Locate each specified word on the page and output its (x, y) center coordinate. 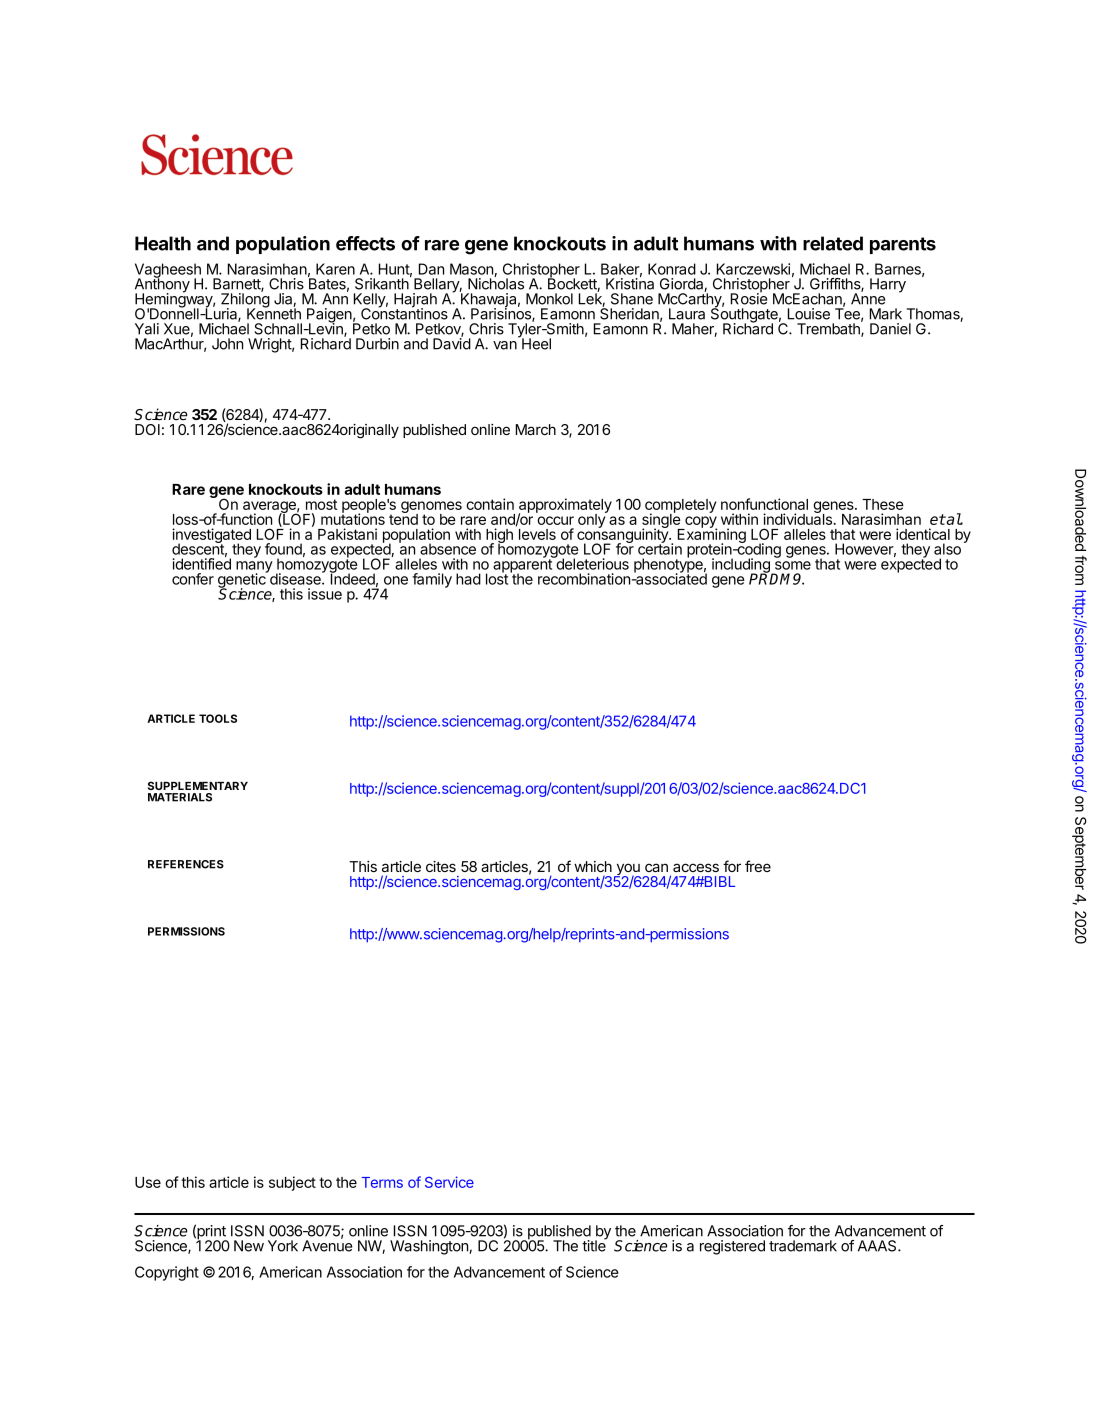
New (249, 1246)
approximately (565, 507)
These (883, 504)
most (321, 504)
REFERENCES (186, 864)
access (696, 867)
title (594, 1245)
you (627, 870)
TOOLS (218, 718)
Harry (888, 285)
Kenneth (274, 313)
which (593, 866)
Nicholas (496, 283)
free (758, 866)
